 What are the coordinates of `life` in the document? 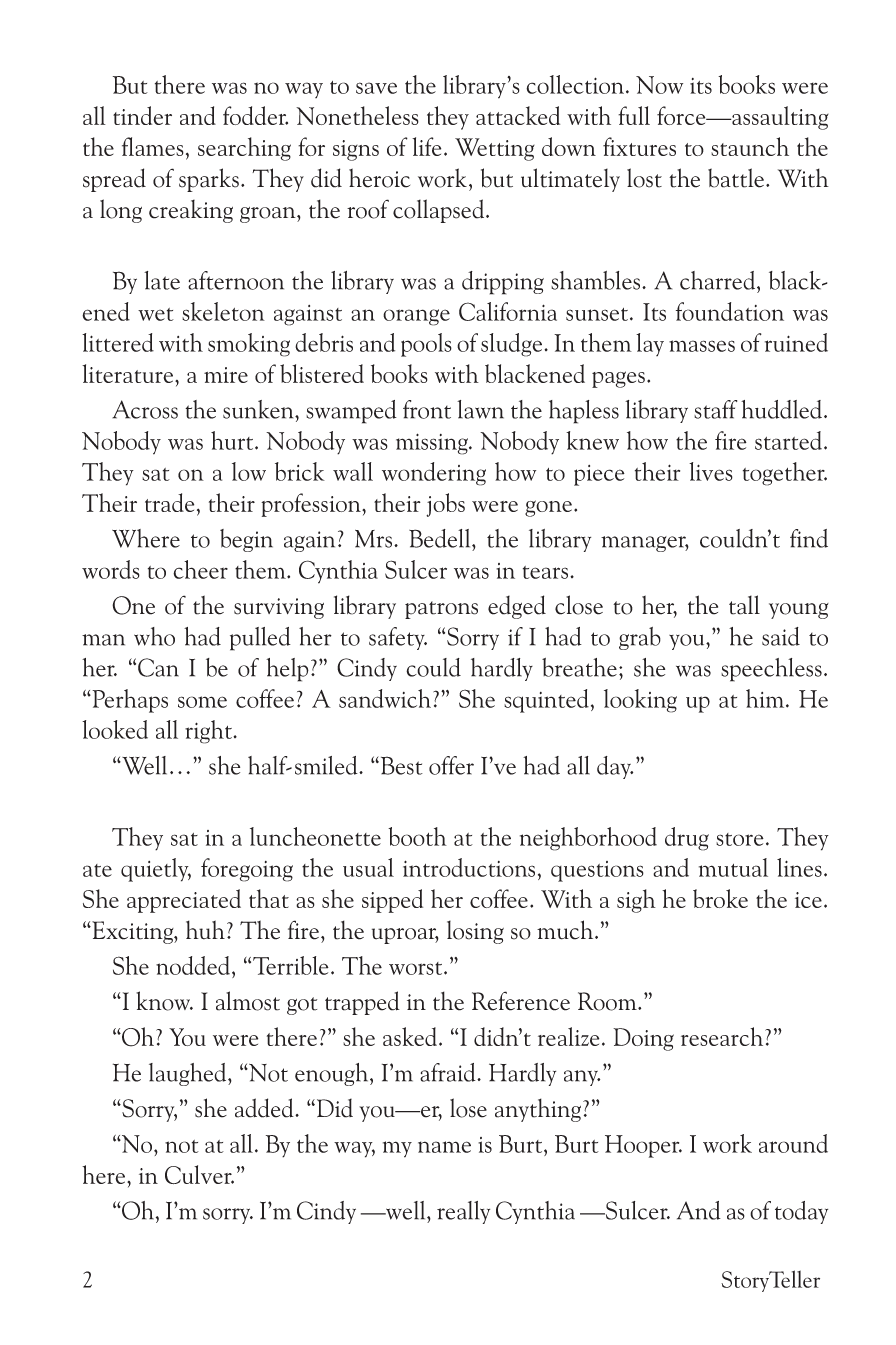 It's located at (426, 146).
